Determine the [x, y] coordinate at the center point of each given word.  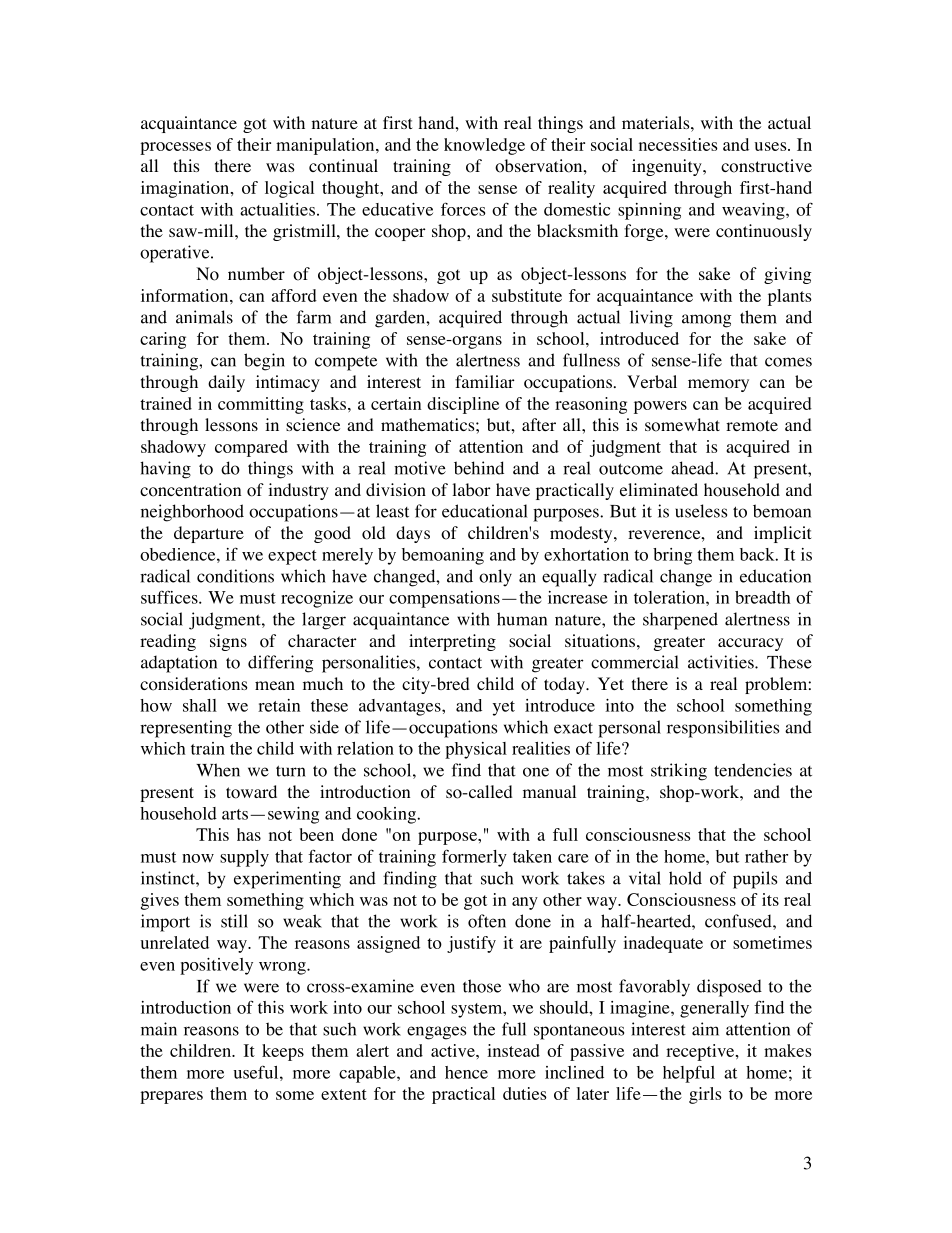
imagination [186, 189]
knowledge [484, 146]
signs [228, 642]
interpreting [452, 642]
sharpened [680, 621]
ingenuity [668, 167]
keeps [283, 1052]
